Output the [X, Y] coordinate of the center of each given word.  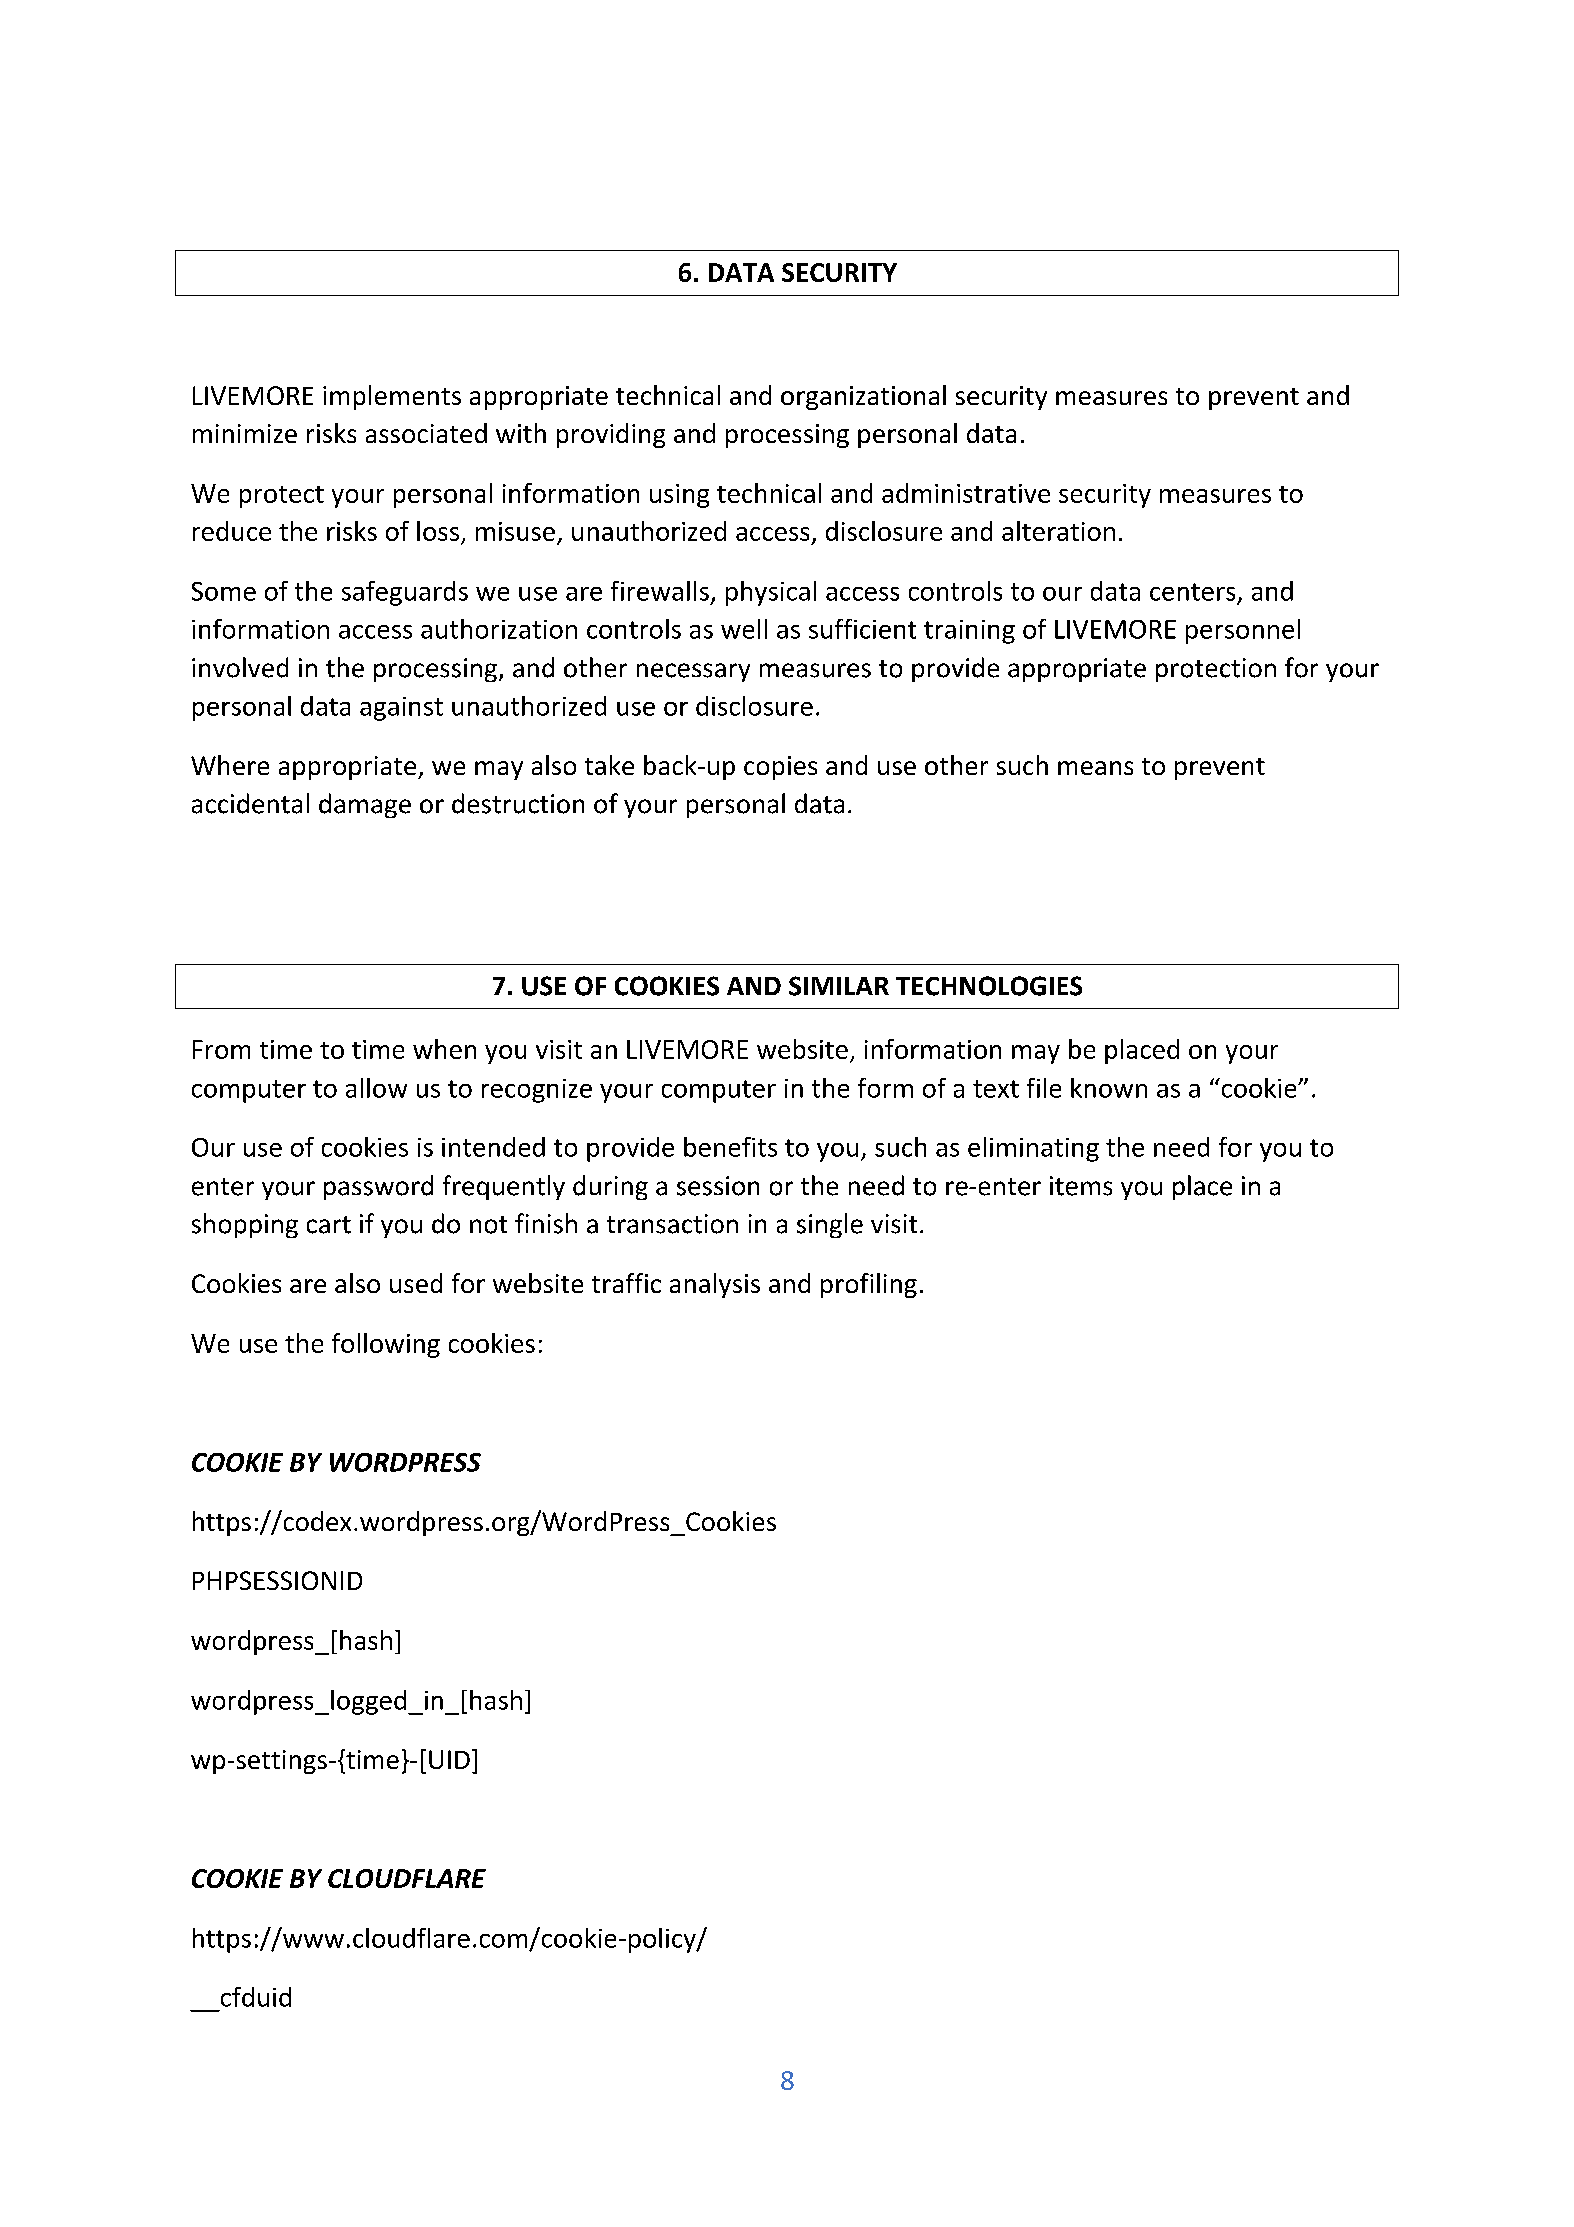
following [386, 1345]
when [444, 1049]
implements [392, 397]
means [1095, 768]
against [401, 709]
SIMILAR [839, 986]
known [1109, 1088]
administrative [966, 493]
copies [780, 768]
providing [611, 435]
